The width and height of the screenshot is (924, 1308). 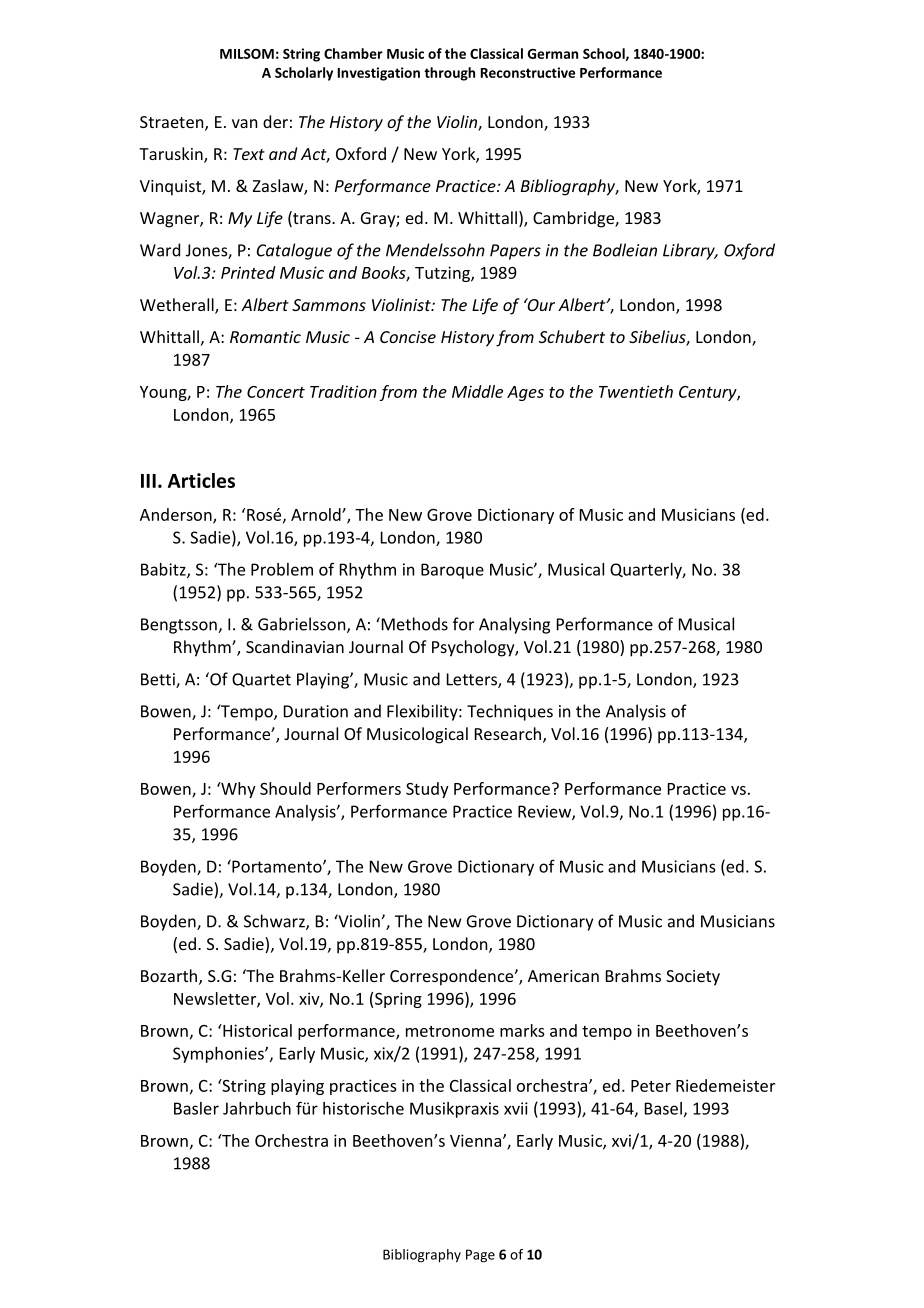 What do you see at coordinates (663, 1108) in the screenshot?
I see `Basel` at bounding box center [663, 1108].
